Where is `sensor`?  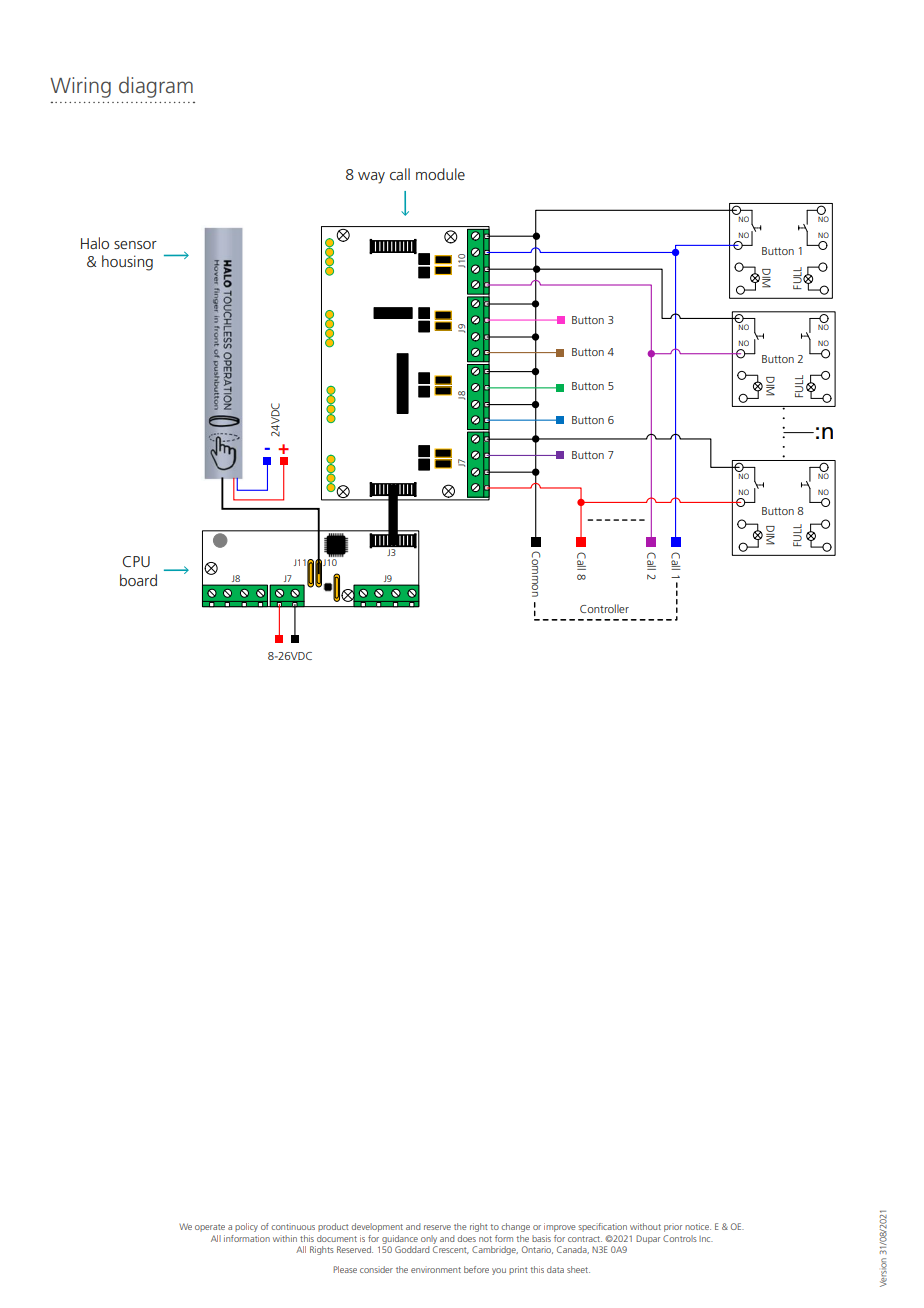 sensor is located at coordinates (135, 245).
